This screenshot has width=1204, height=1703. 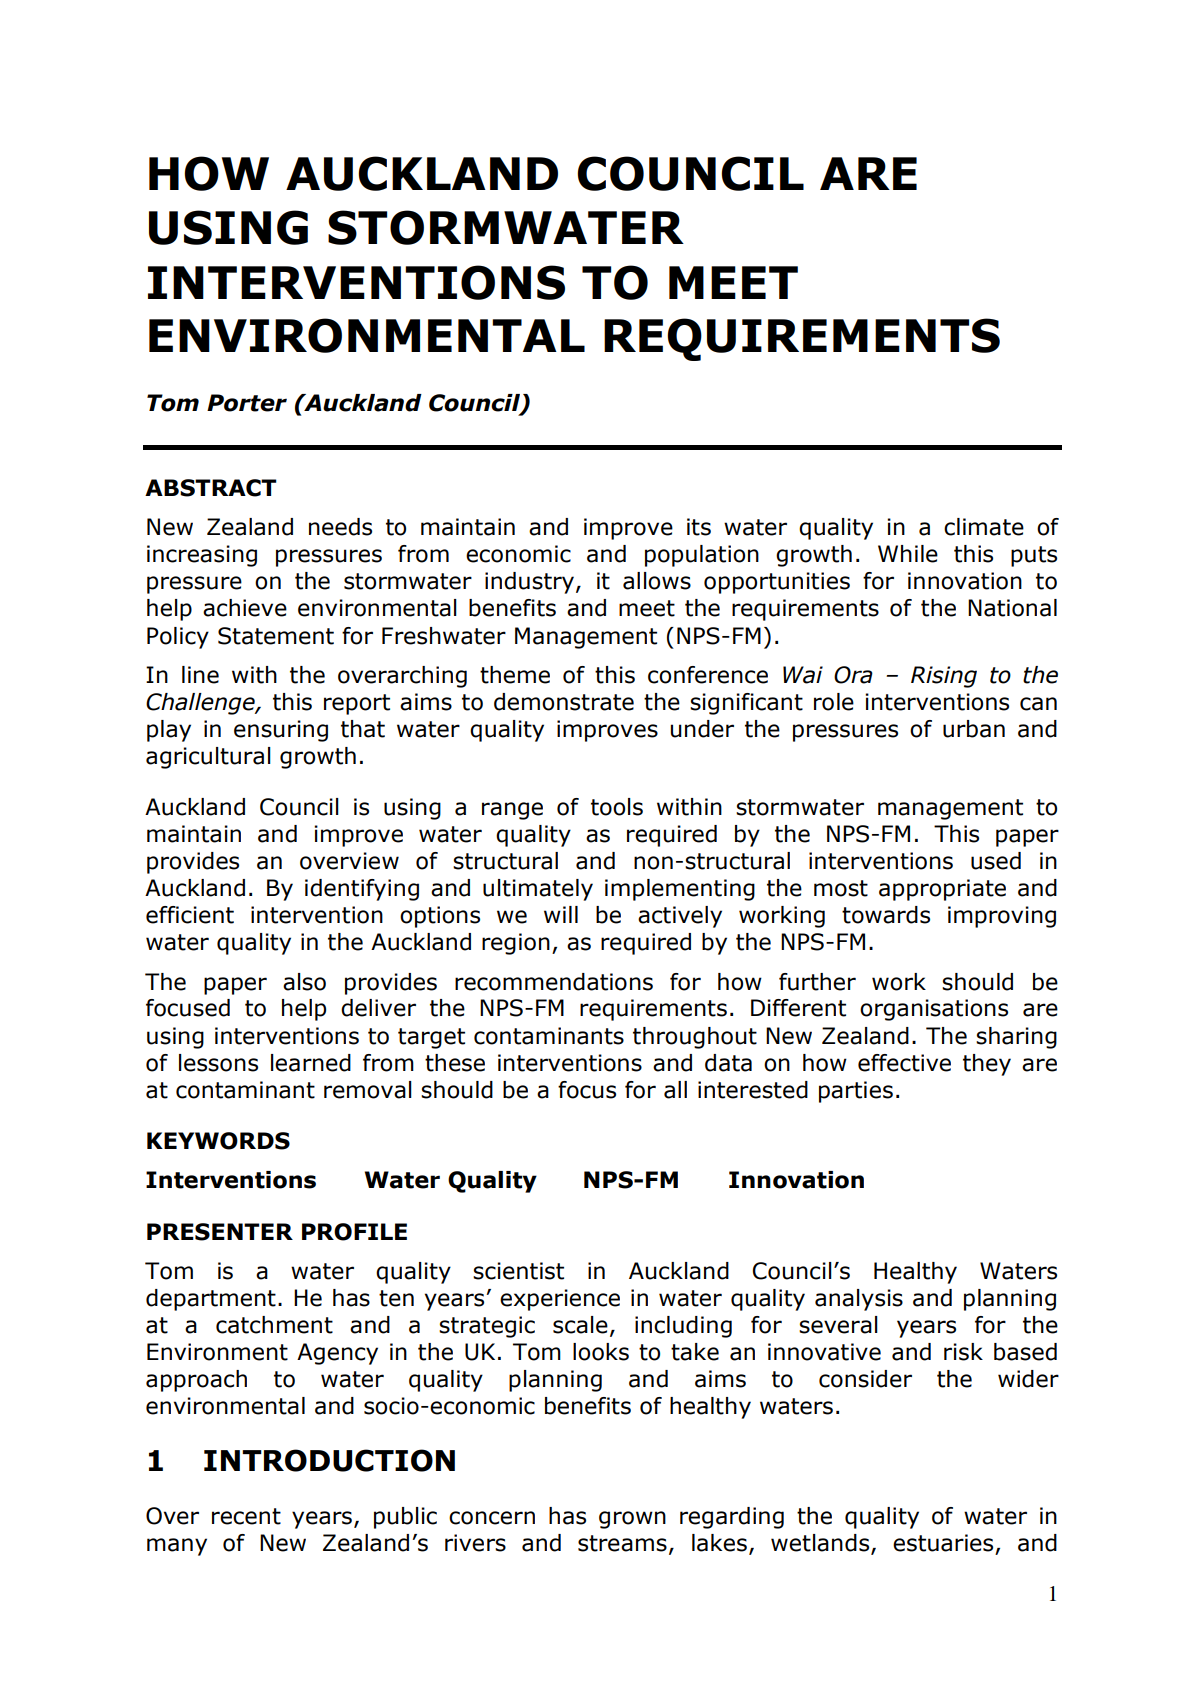 I want to click on scientist, so click(x=518, y=1271).
